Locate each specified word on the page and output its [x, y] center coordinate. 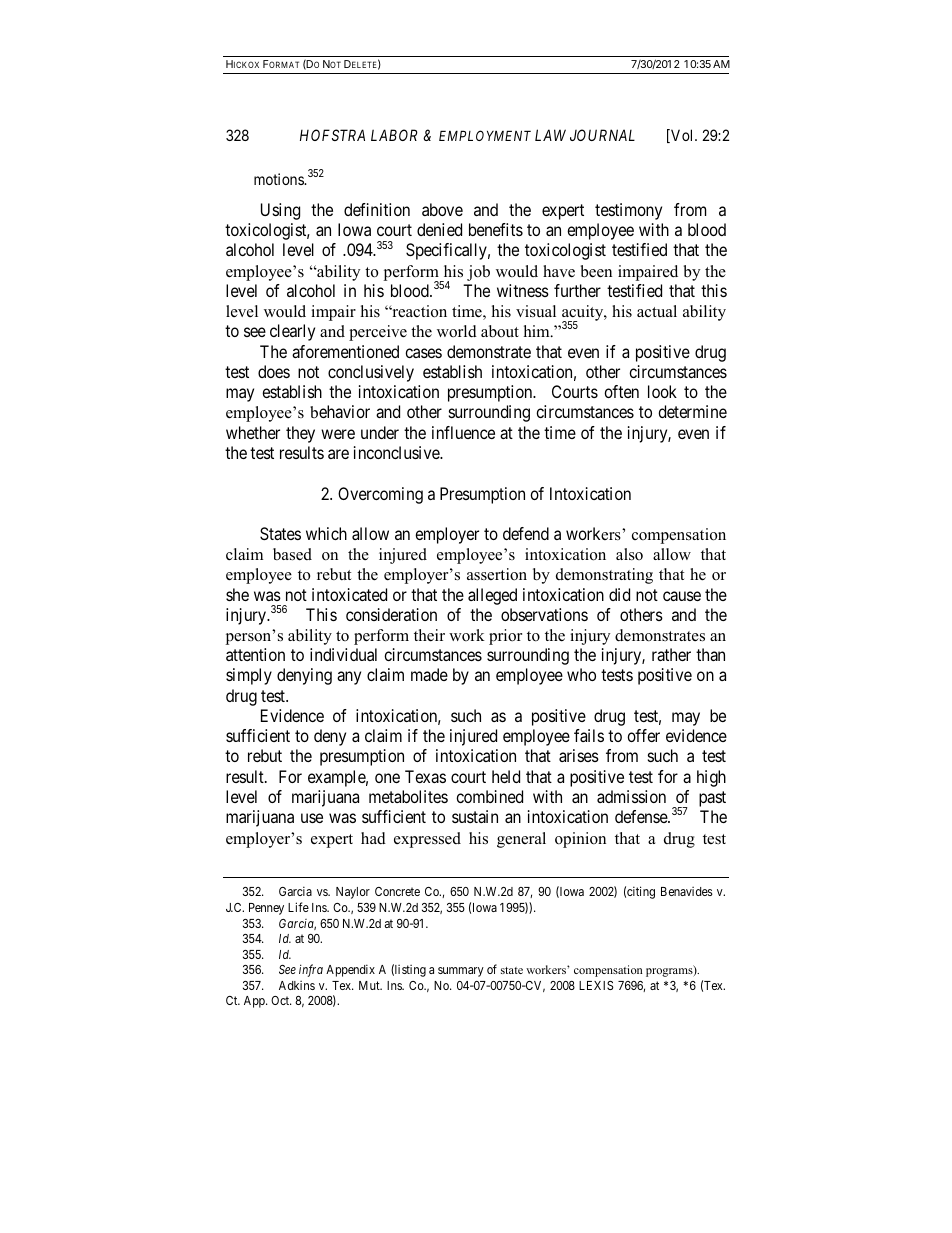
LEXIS [596, 985]
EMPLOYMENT [485, 135]
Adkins [297, 985]
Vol [682, 136]
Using [280, 211]
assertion [497, 574]
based [292, 554]
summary [461, 972]
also [629, 554]
